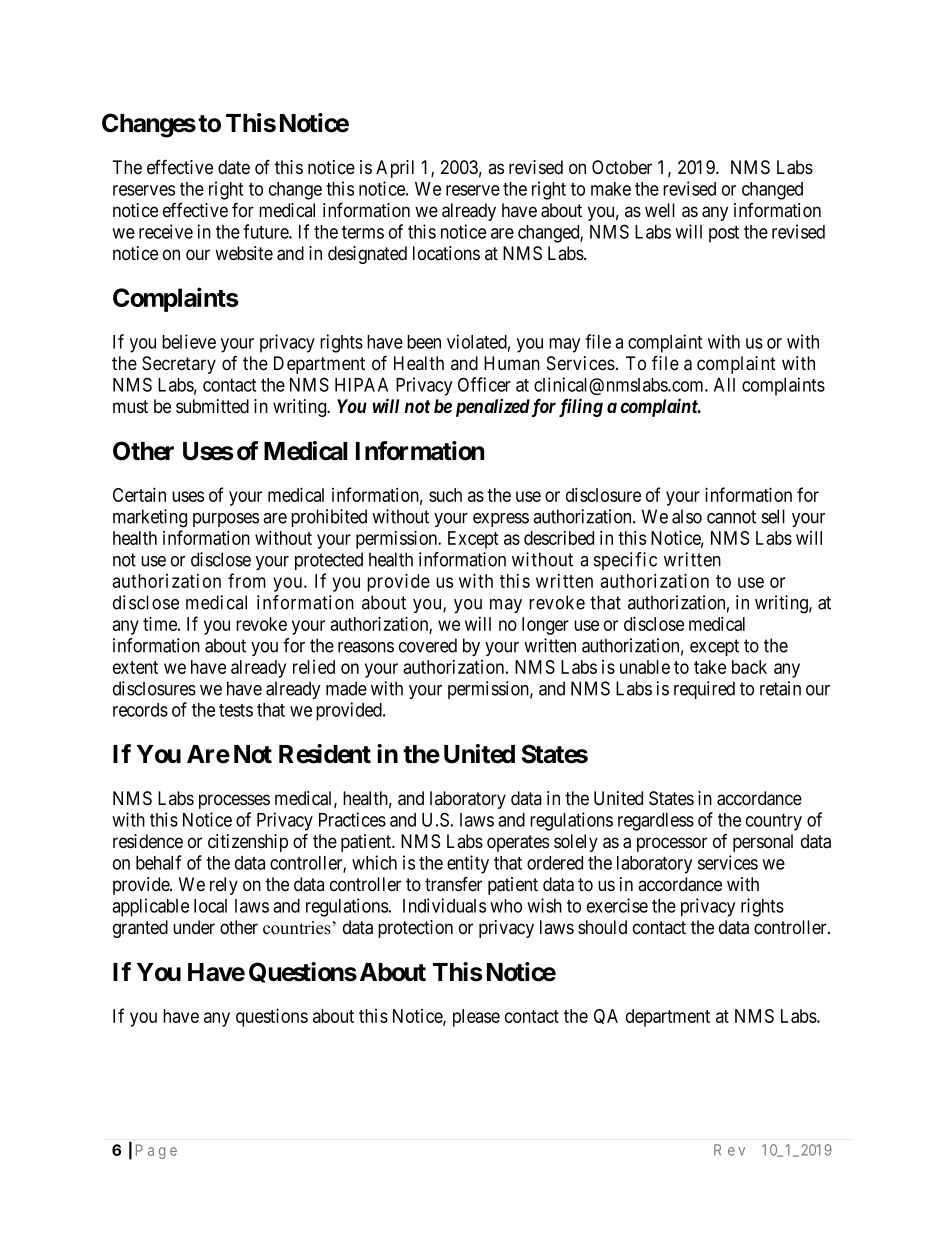 The width and height of the screenshot is (952, 1233). I want to click on covered, so click(428, 645).
